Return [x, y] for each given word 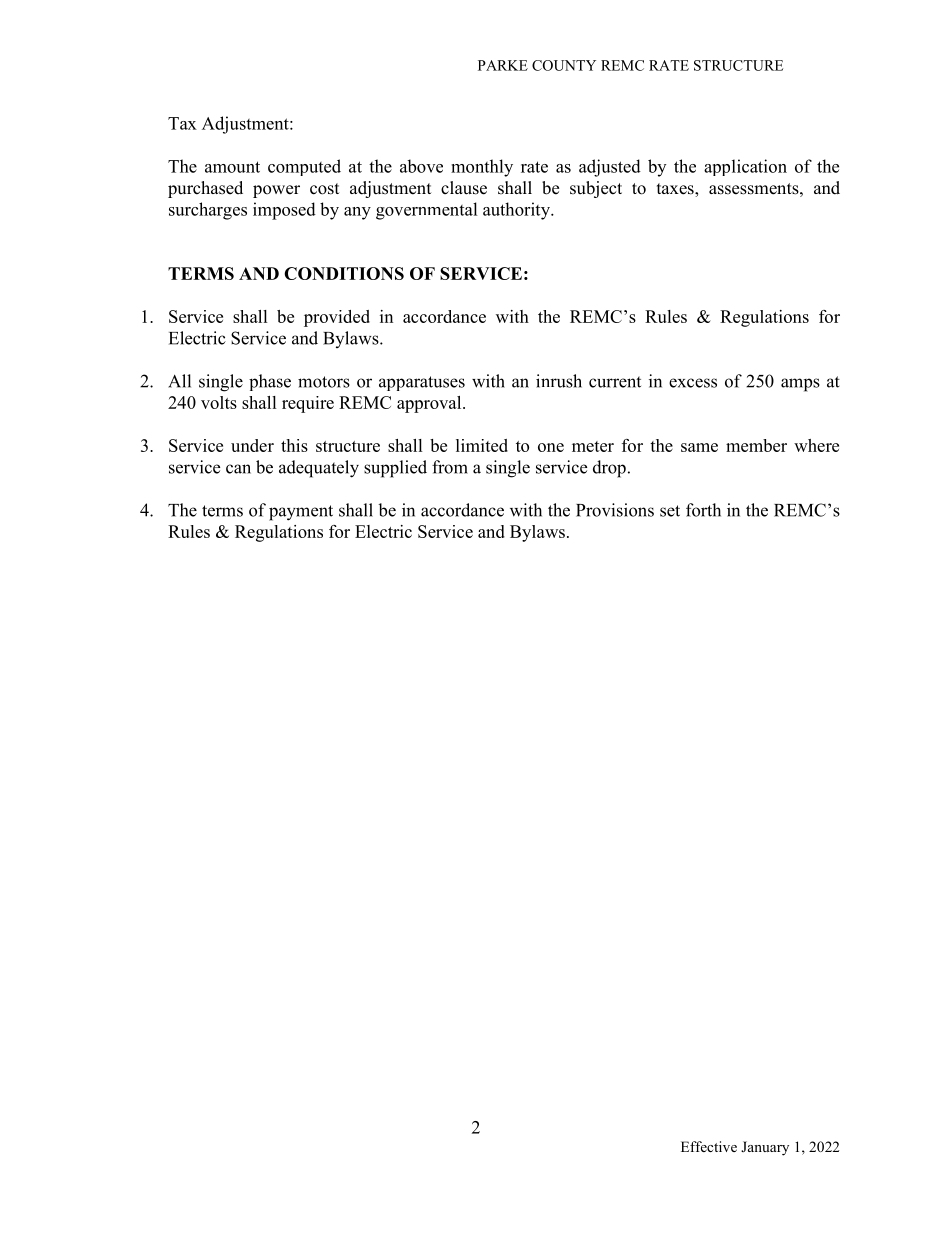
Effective [709, 1146]
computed [304, 167]
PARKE [503, 65]
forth [703, 510]
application [745, 167]
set [670, 511]
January [765, 1148]
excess [693, 383]
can [238, 469]
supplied [395, 469]
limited [482, 445]
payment [301, 513]
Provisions [615, 510]
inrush [559, 381]
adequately [319, 469]
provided [337, 318]
